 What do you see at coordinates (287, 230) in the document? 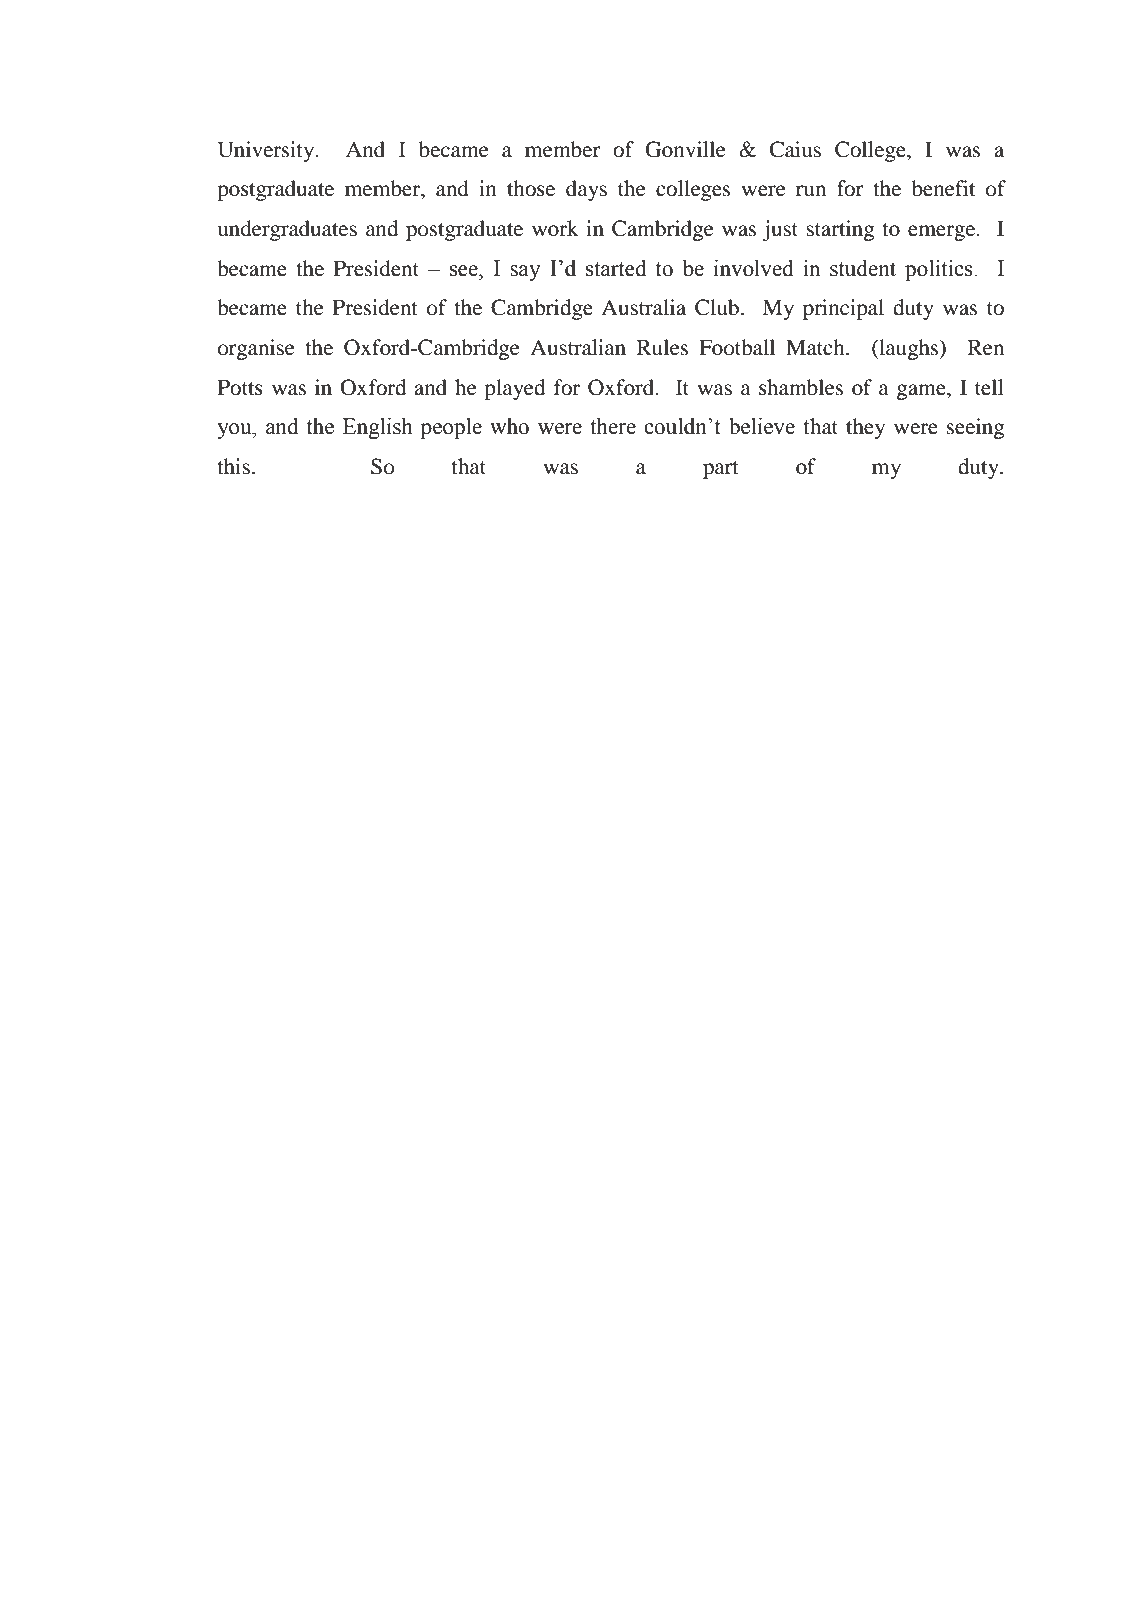
I see `undergraduates` at bounding box center [287, 230].
